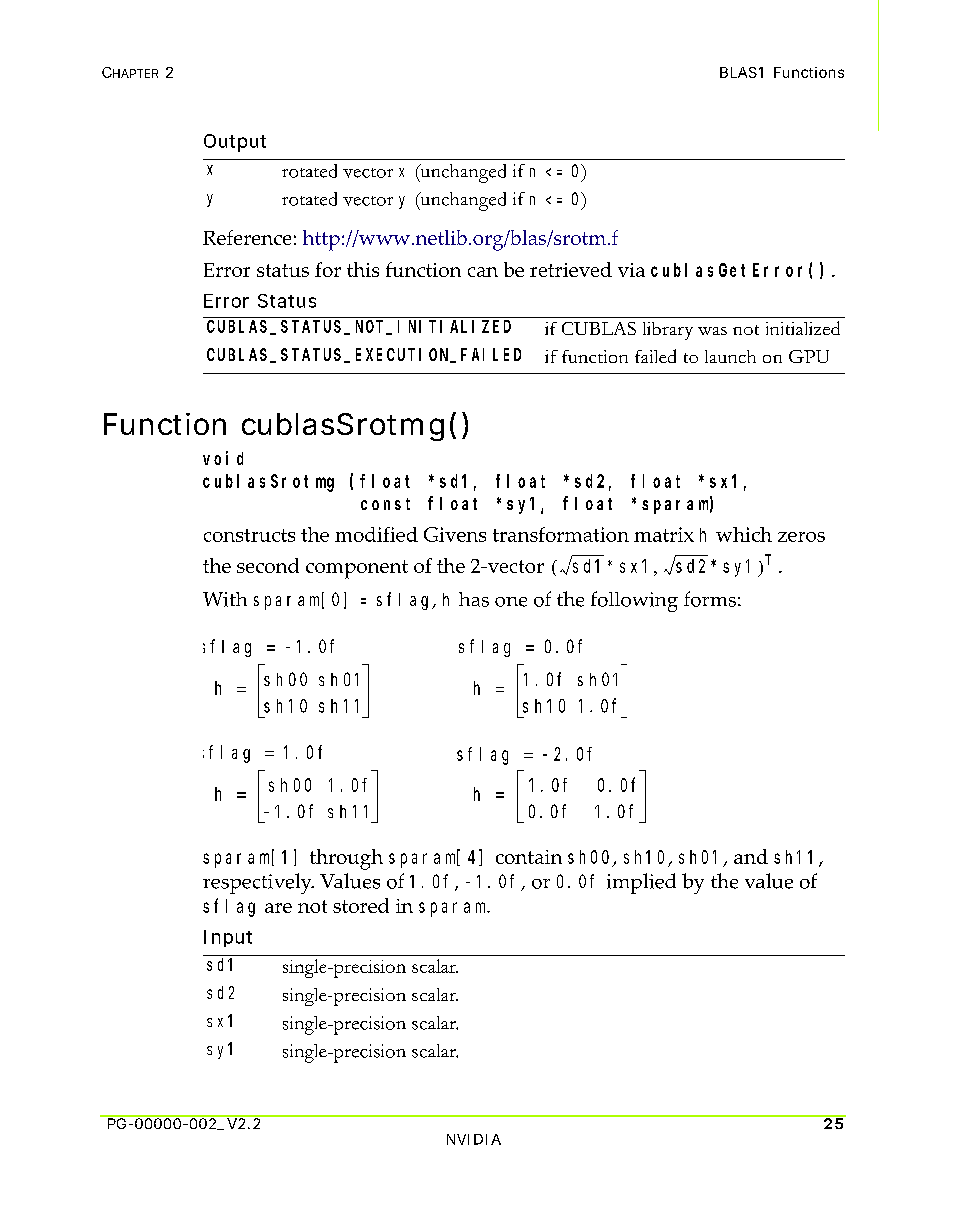 This screenshot has width=980, height=1217. I want to click on second, so click(268, 565).
